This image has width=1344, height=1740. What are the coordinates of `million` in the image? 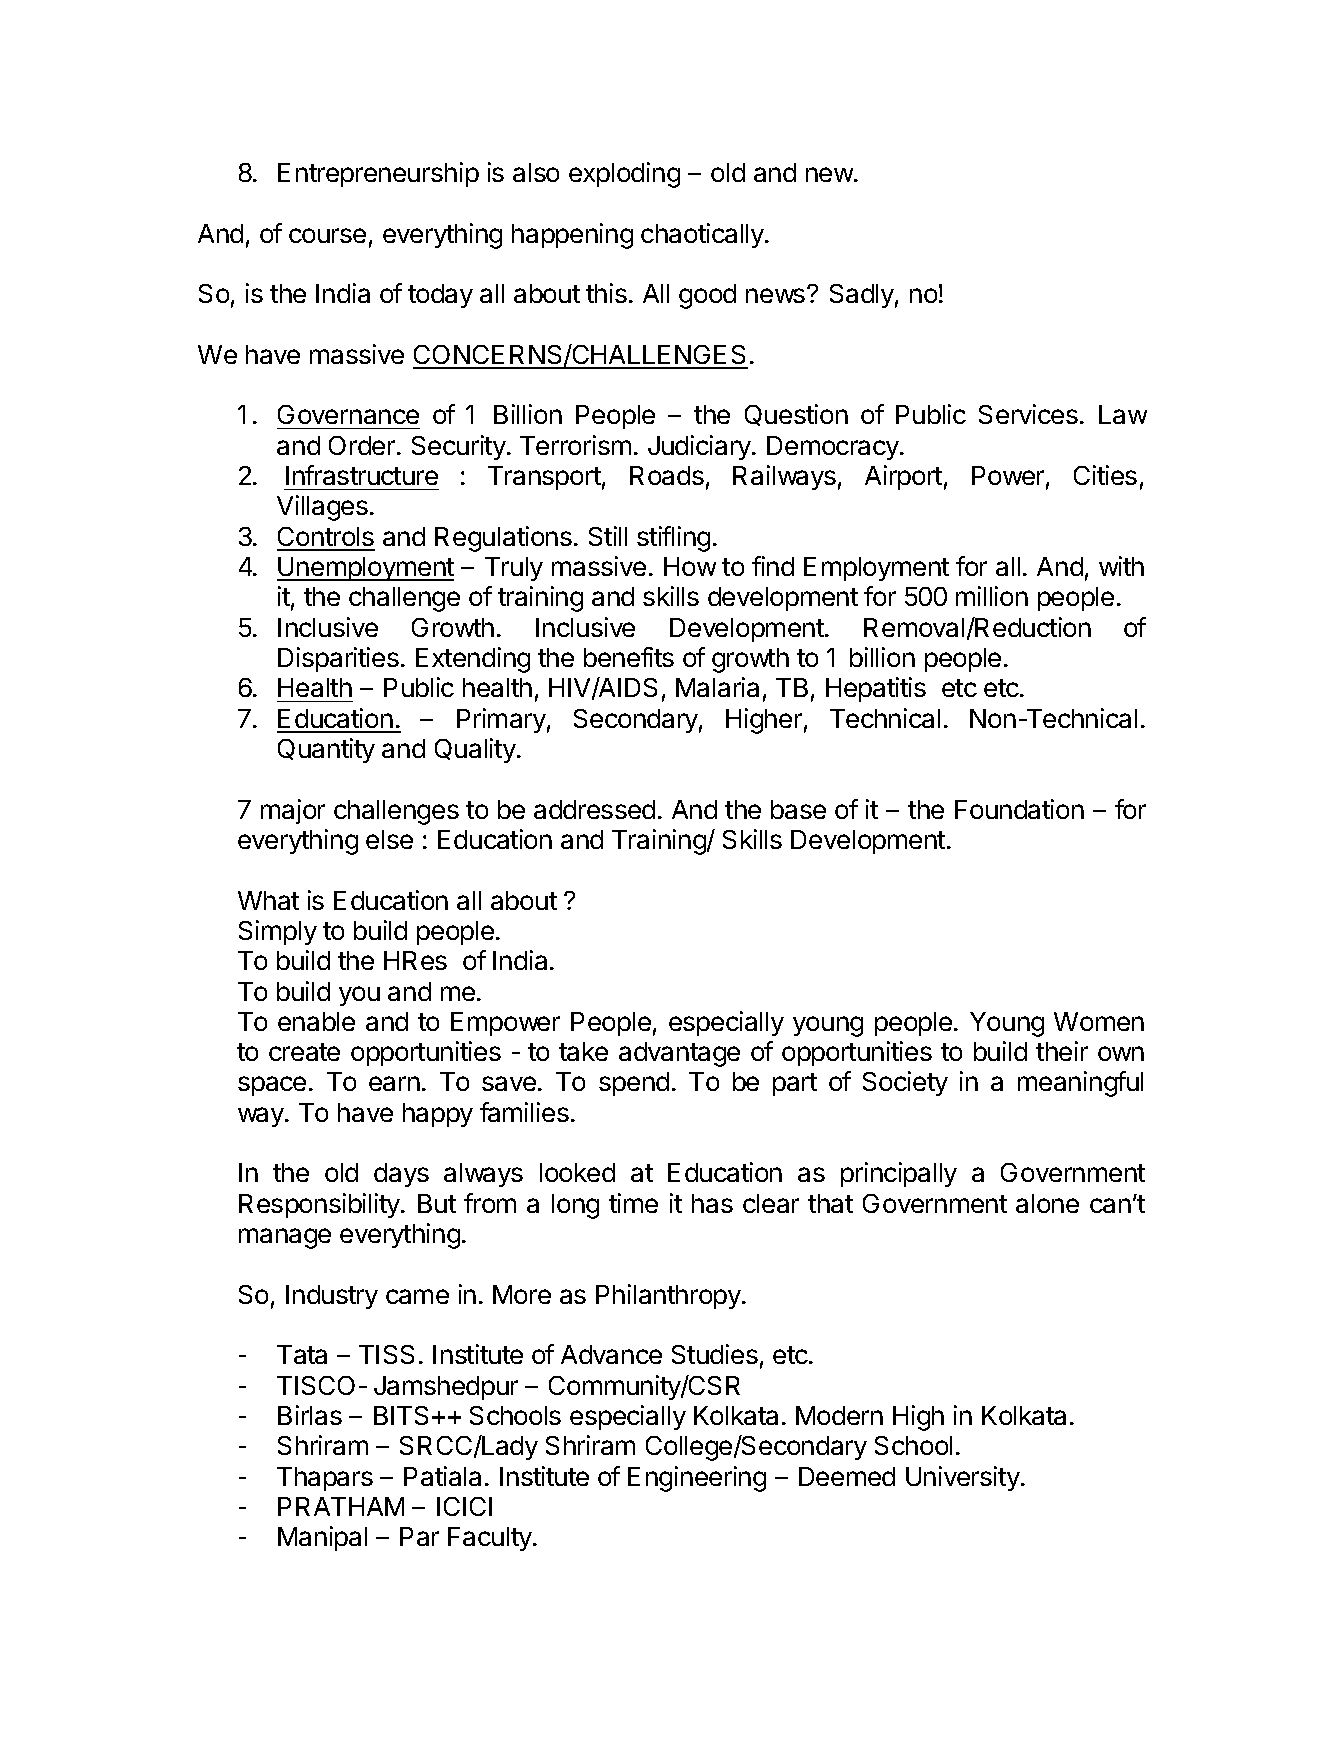 It's located at (992, 596).
